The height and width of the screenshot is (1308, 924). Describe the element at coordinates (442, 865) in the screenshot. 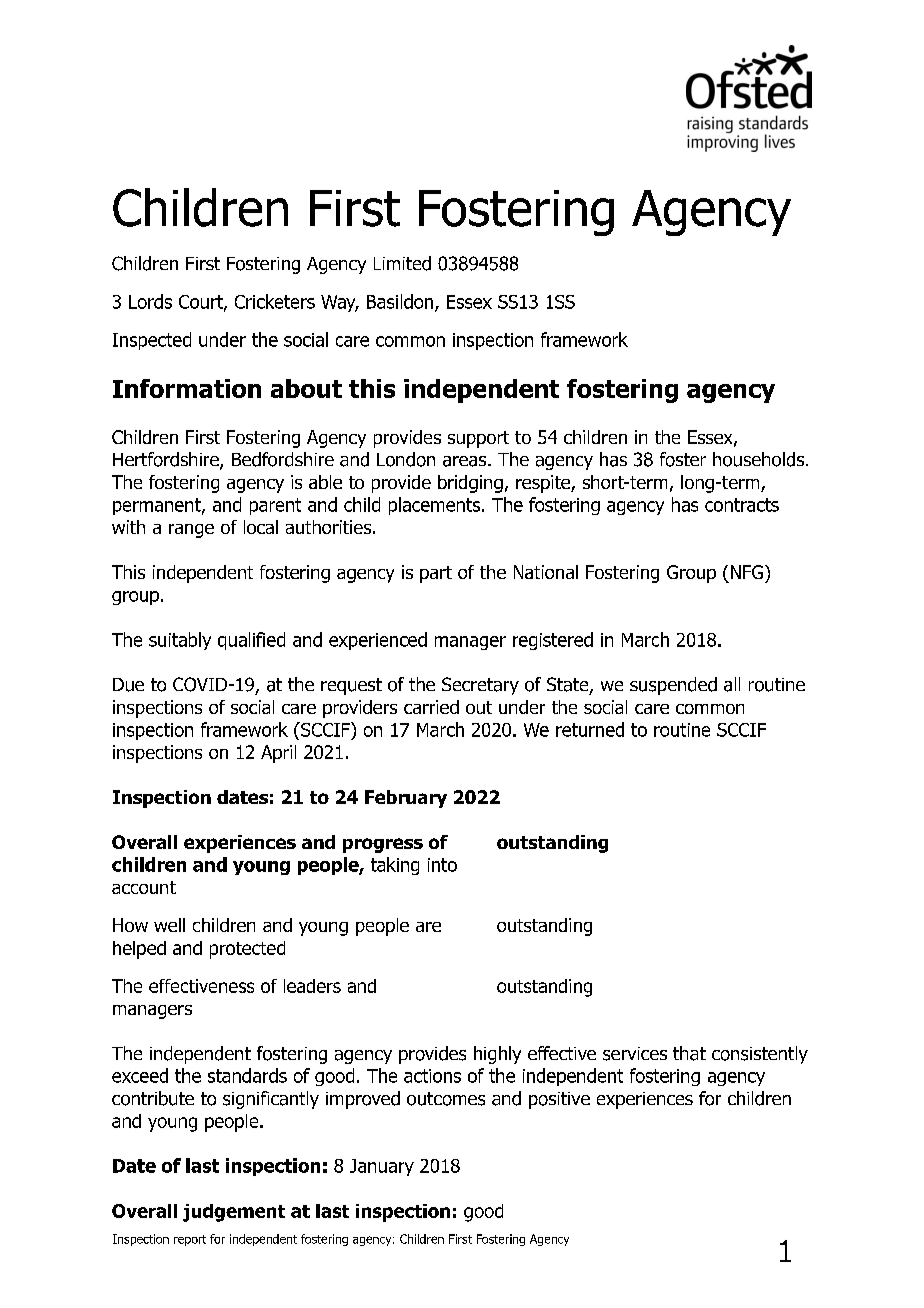

I see `into` at that location.
